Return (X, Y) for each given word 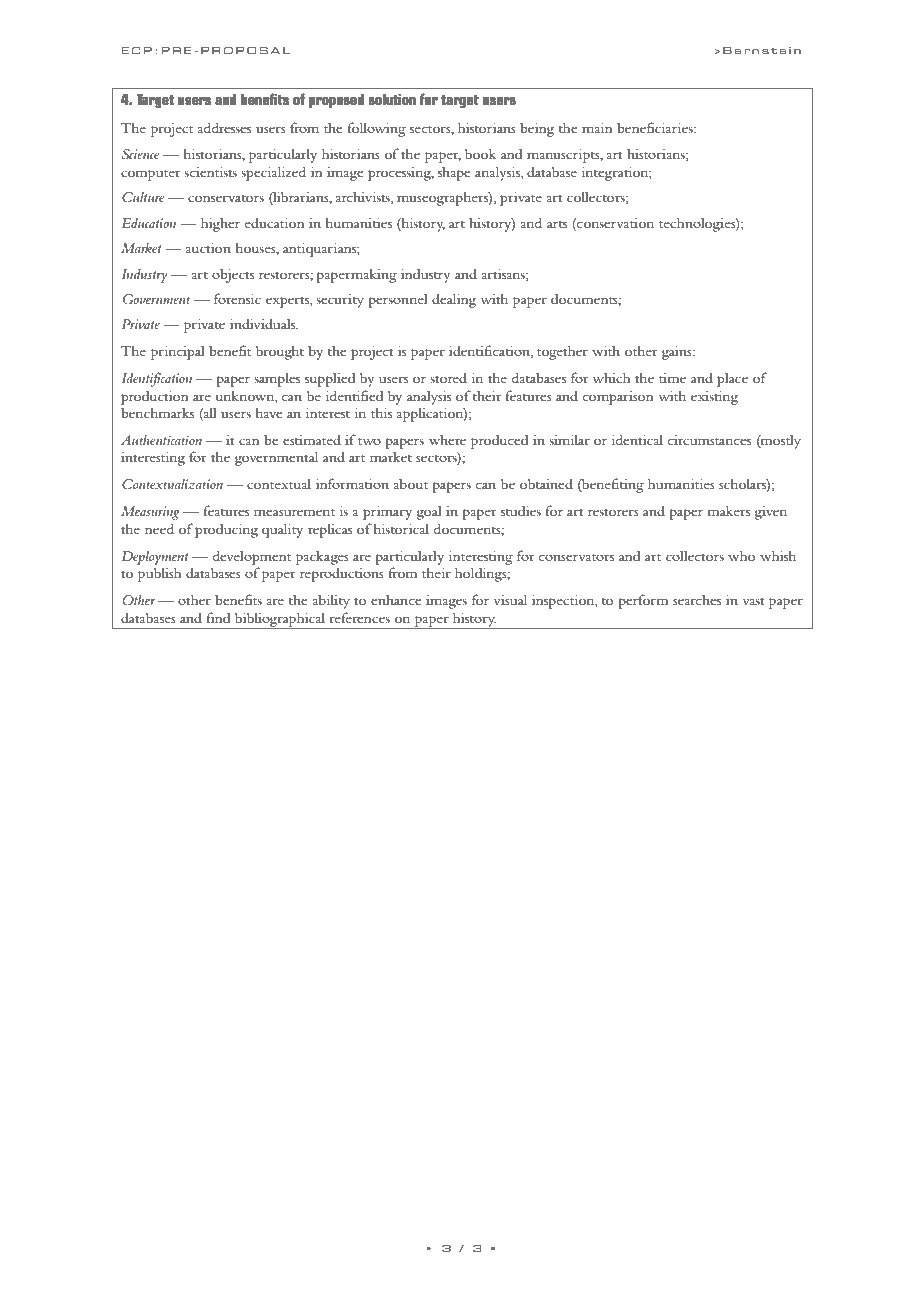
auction (208, 248)
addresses (224, 127)
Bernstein (762, 50)
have (269, 412)
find (218, 617)
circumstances (709, 440)
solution (392, 99)
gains (678, 353)
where (447, 439)
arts (557, 224)
